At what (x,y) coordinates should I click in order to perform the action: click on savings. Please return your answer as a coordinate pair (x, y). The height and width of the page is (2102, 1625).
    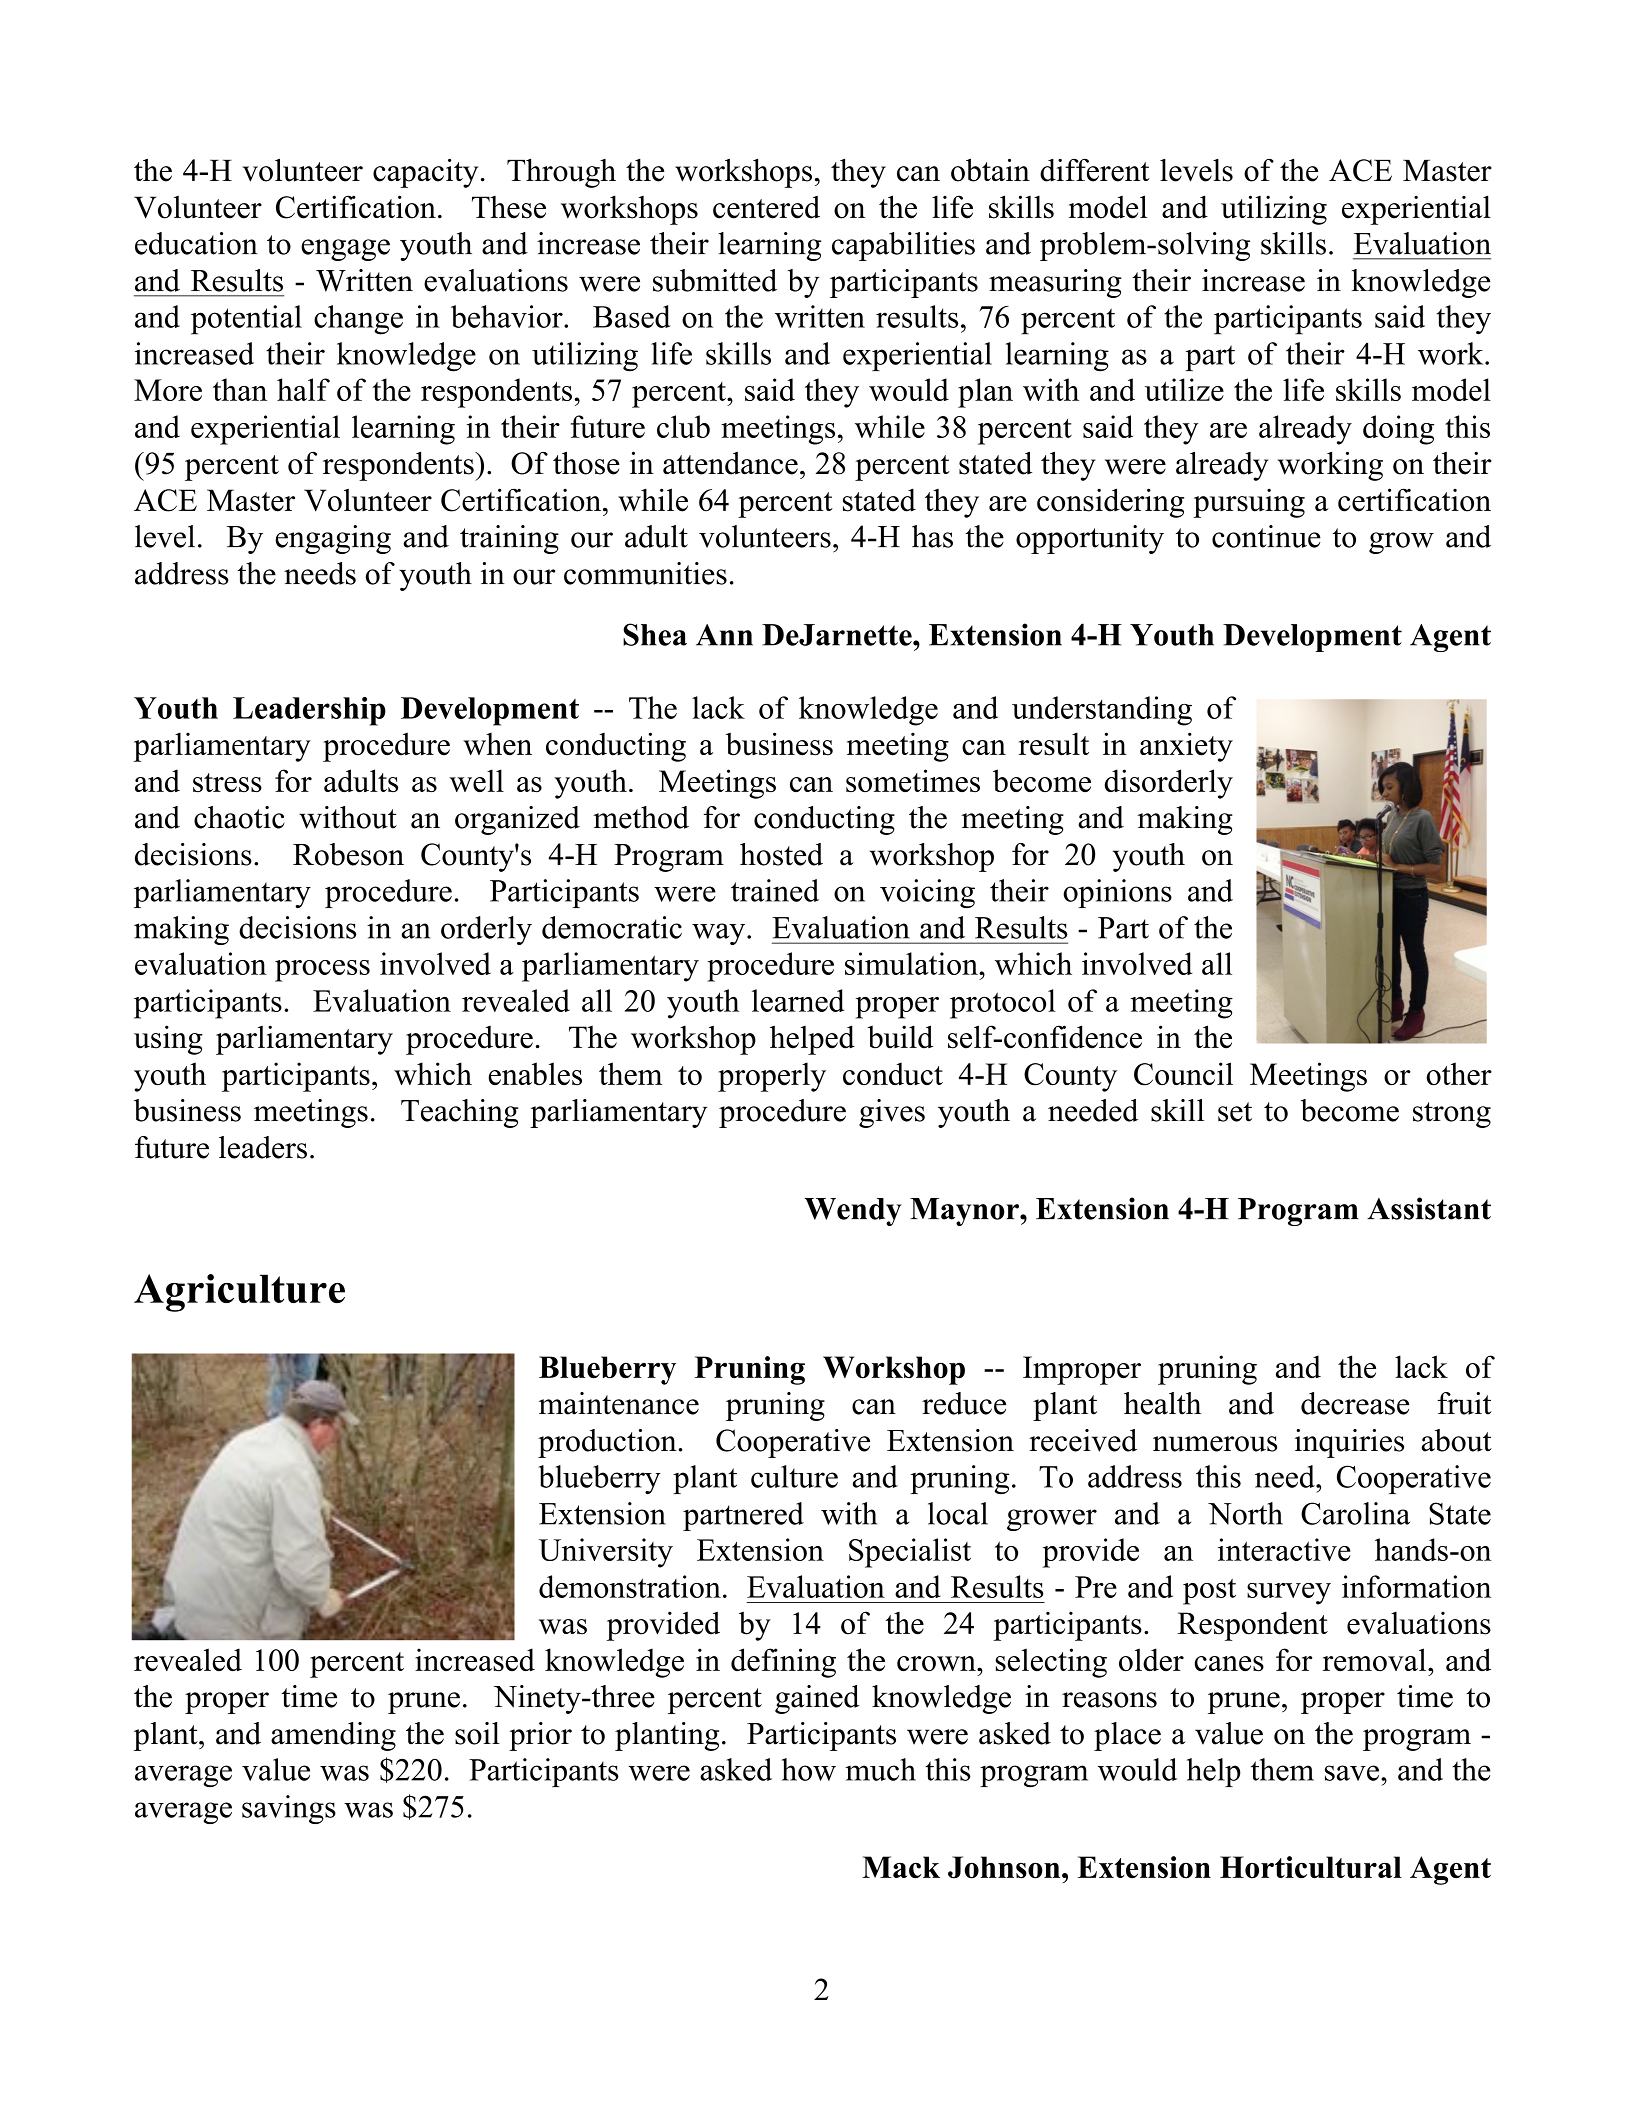
    Looking at the image, I should click on (289, 1809).
